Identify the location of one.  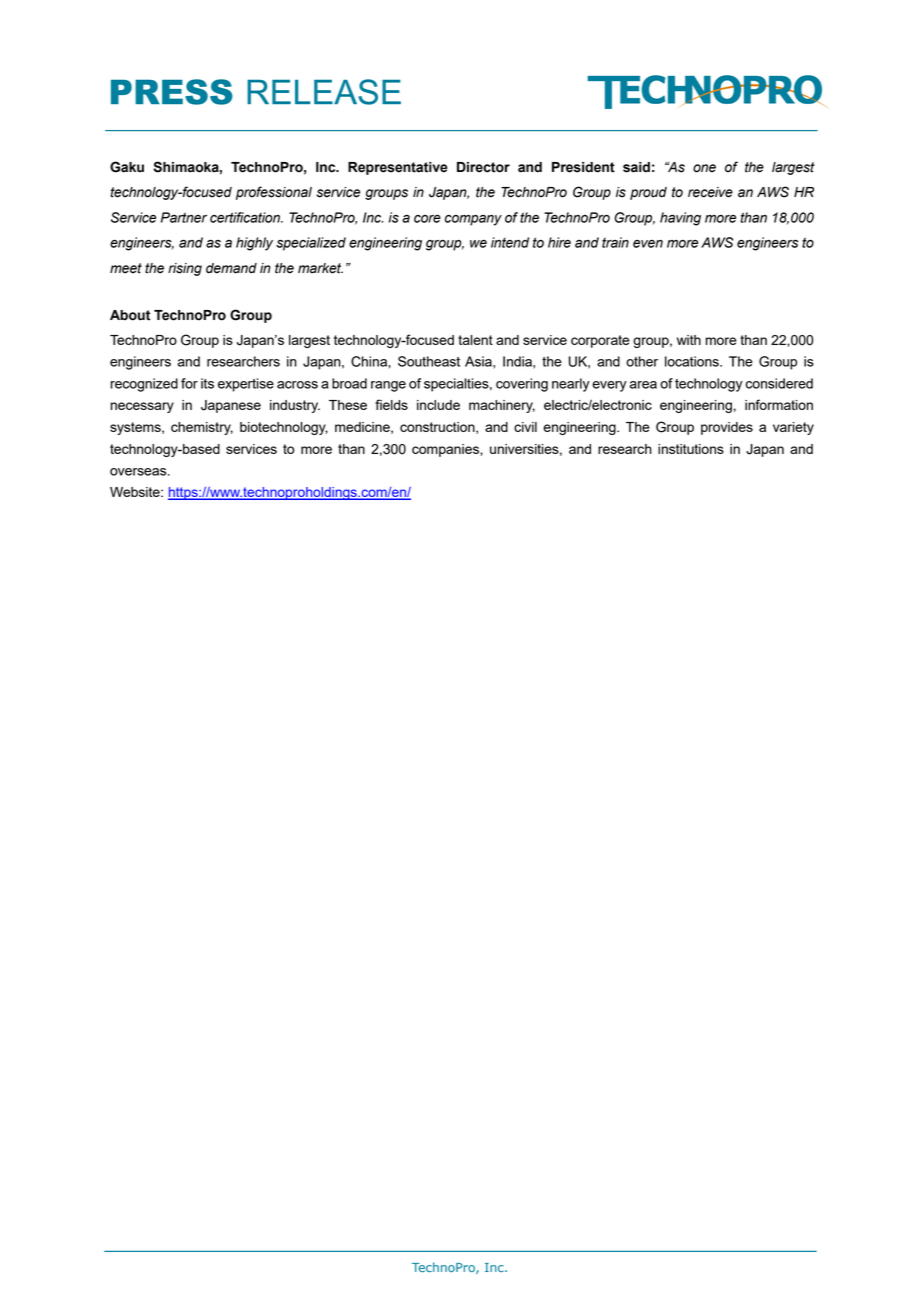
(704, 168).
